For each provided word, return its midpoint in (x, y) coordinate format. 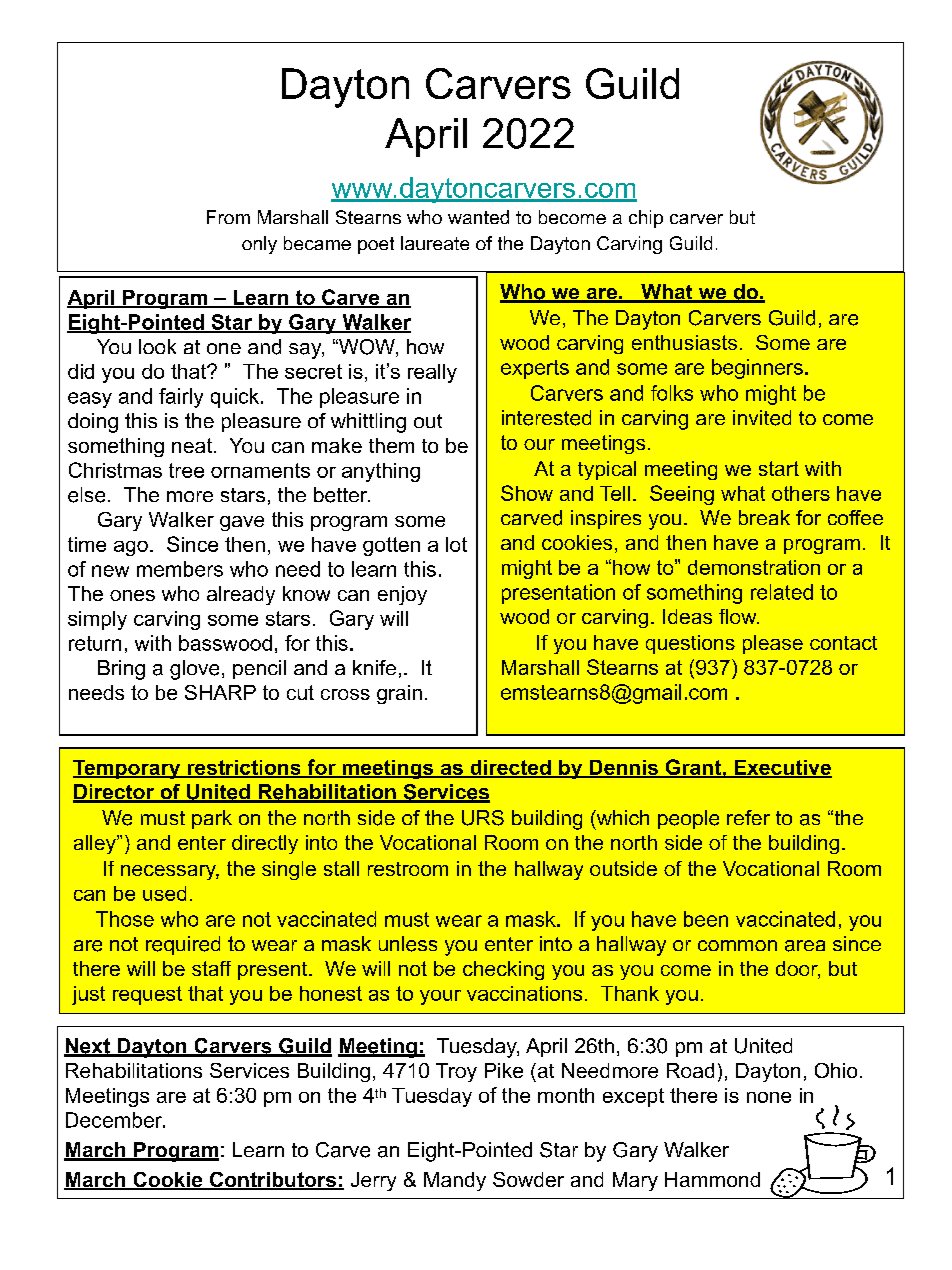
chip (646, 219)
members (180, 569)
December (115, 1120)
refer (748, 817)
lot (456, 544)
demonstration (754, 567)
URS (483, 818)
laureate (435, 243)
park (212, 819)
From (228, 217)
